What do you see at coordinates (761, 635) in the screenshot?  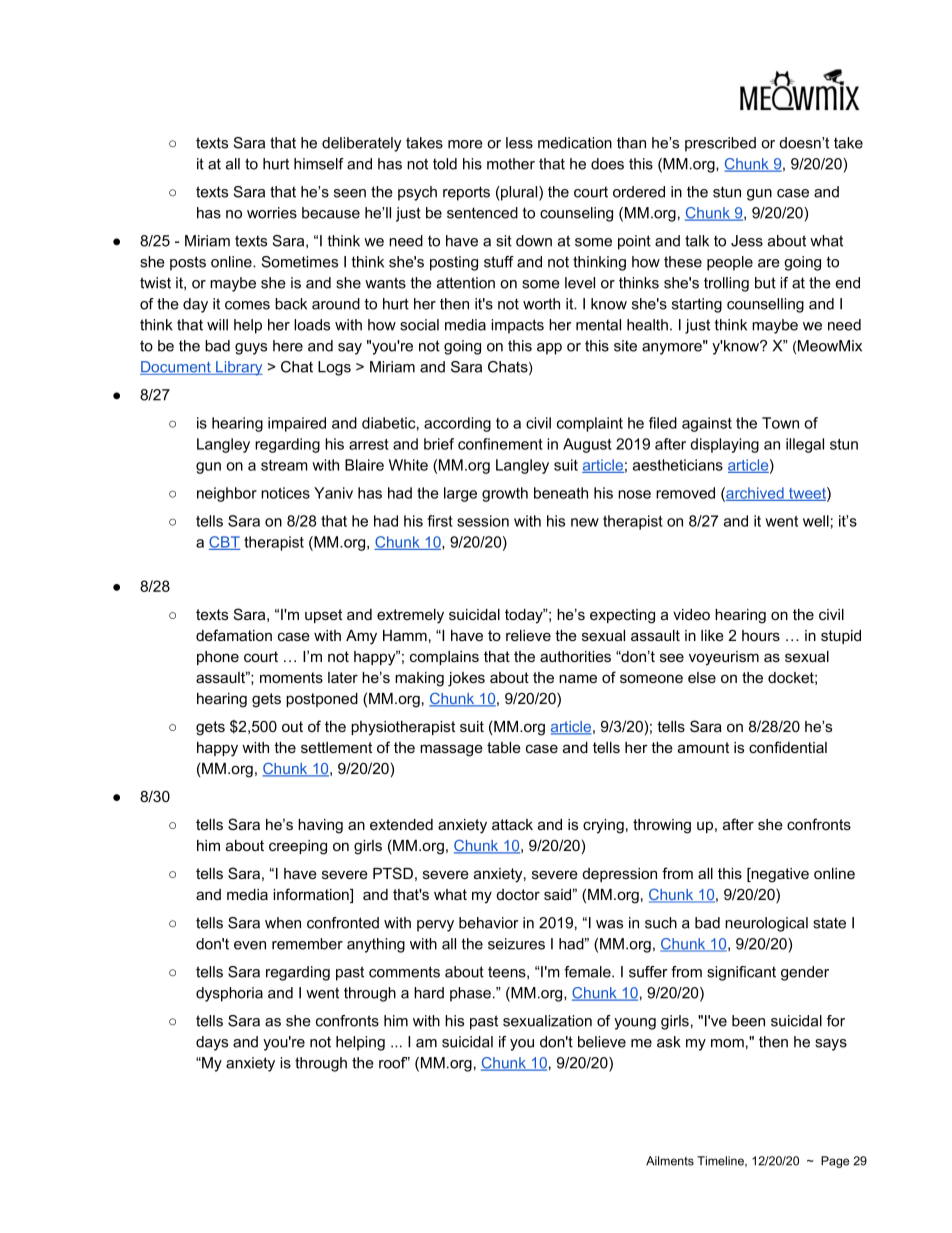 I see `hours` at bounding box center [761, 635].
